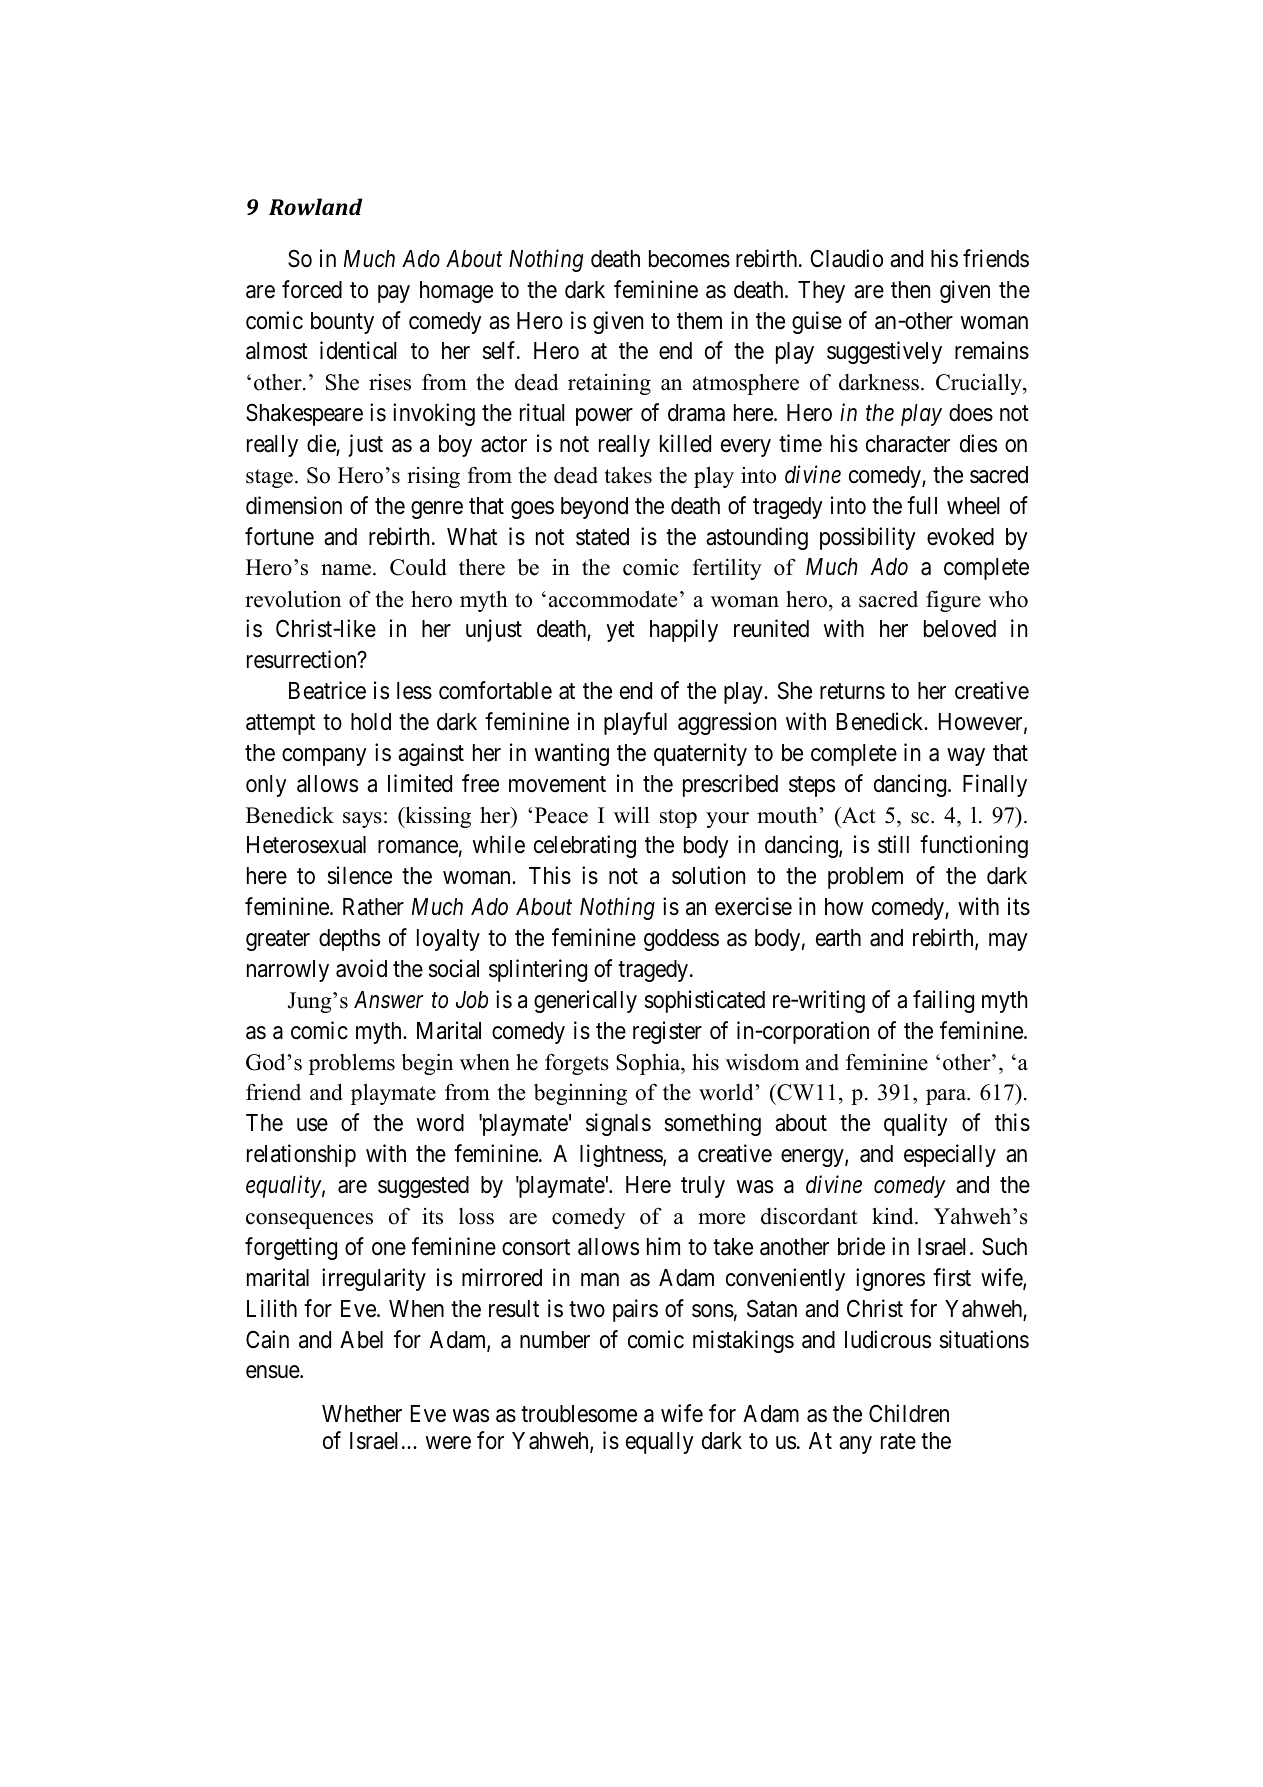 Image resolution: width=1263 pixels, height=1787 pixels. What do you see at coordinates (388, 1000) in the screenshot?
I see `Answer` at bounding box center [388, 1000].
